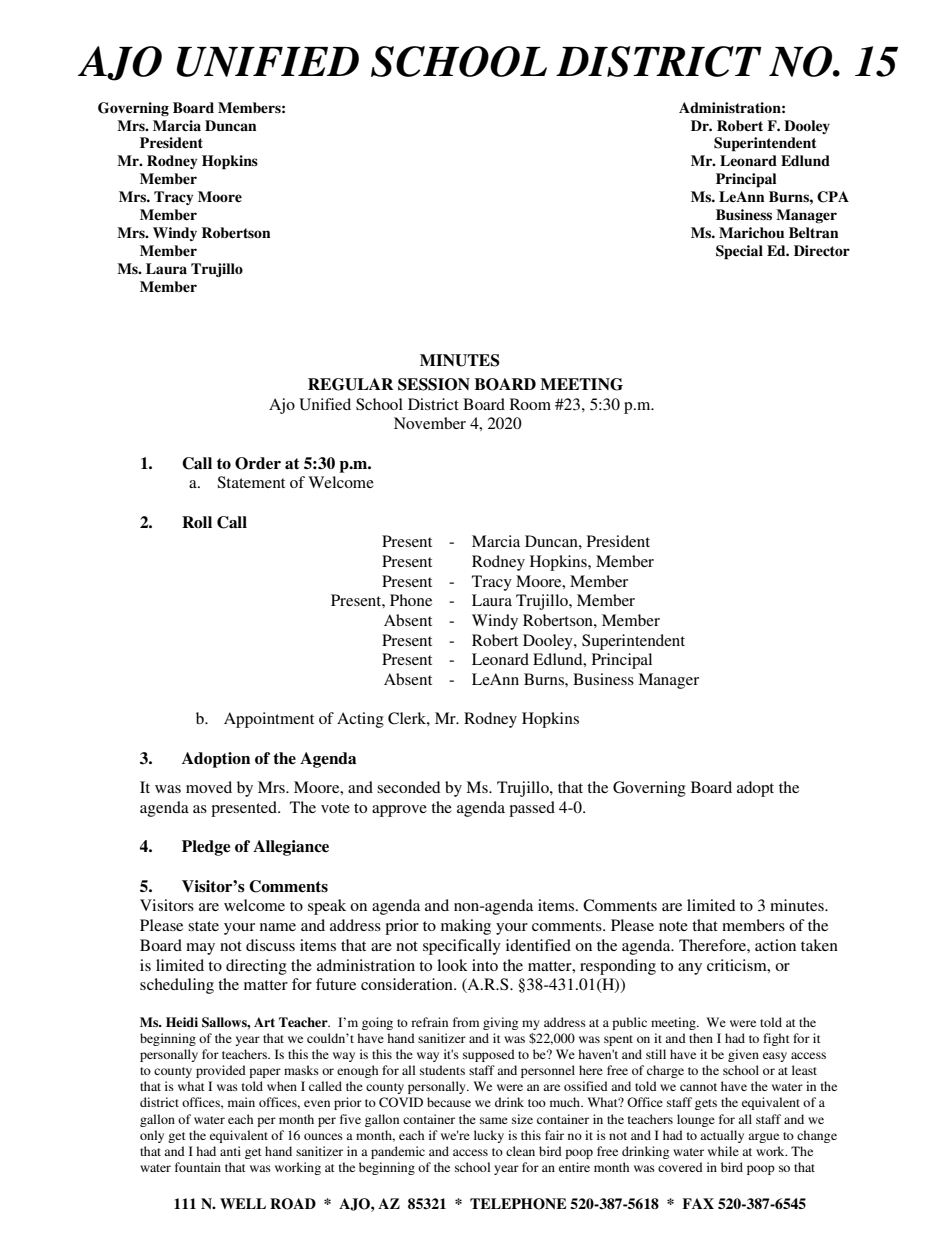  What do you see at coordinates (360, 720) in the page?
I see `Acting` at bounding box center [360, 720].
